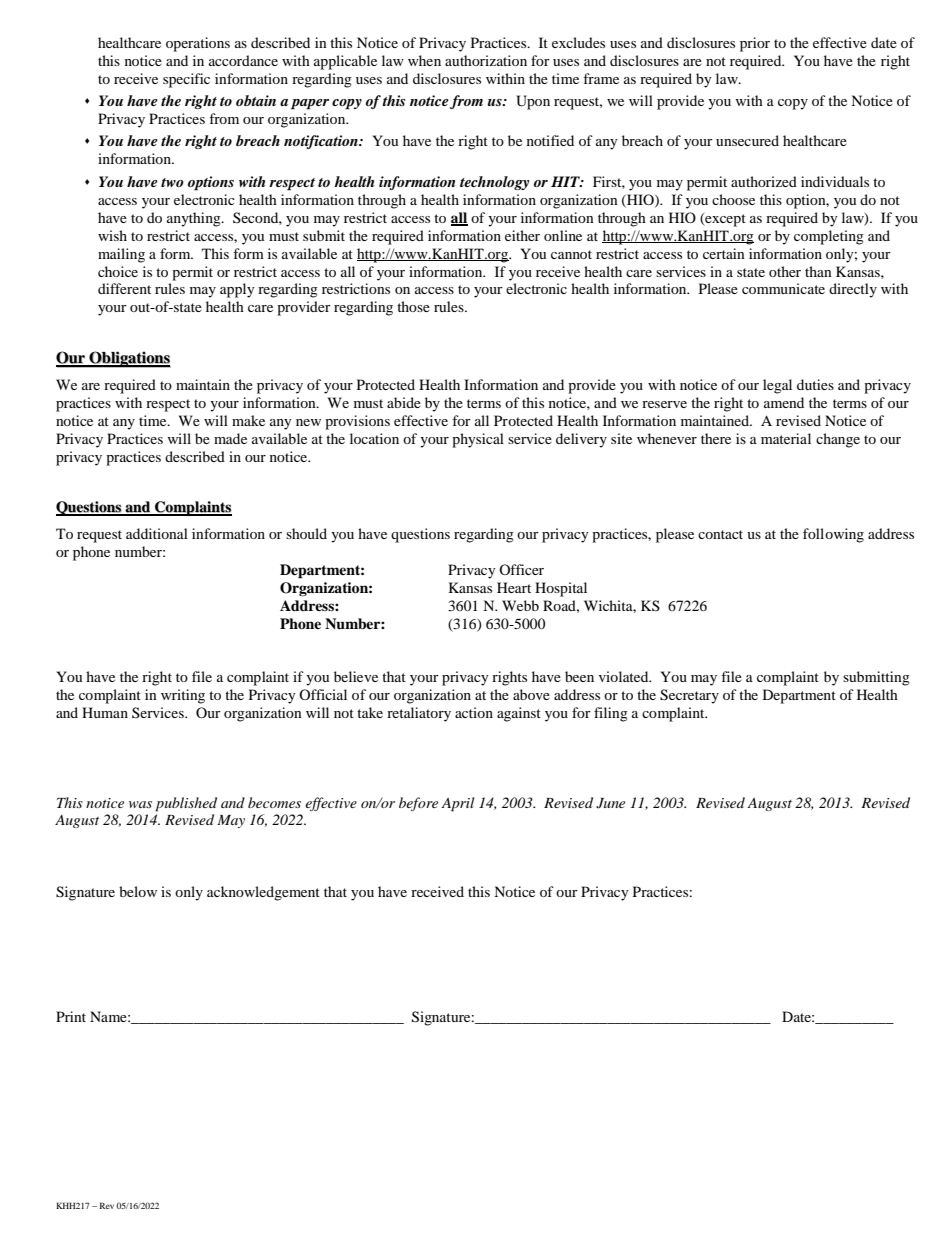  Describe the element at coordinates (186, 80) in the screenshot. I see `specific` at that location.
